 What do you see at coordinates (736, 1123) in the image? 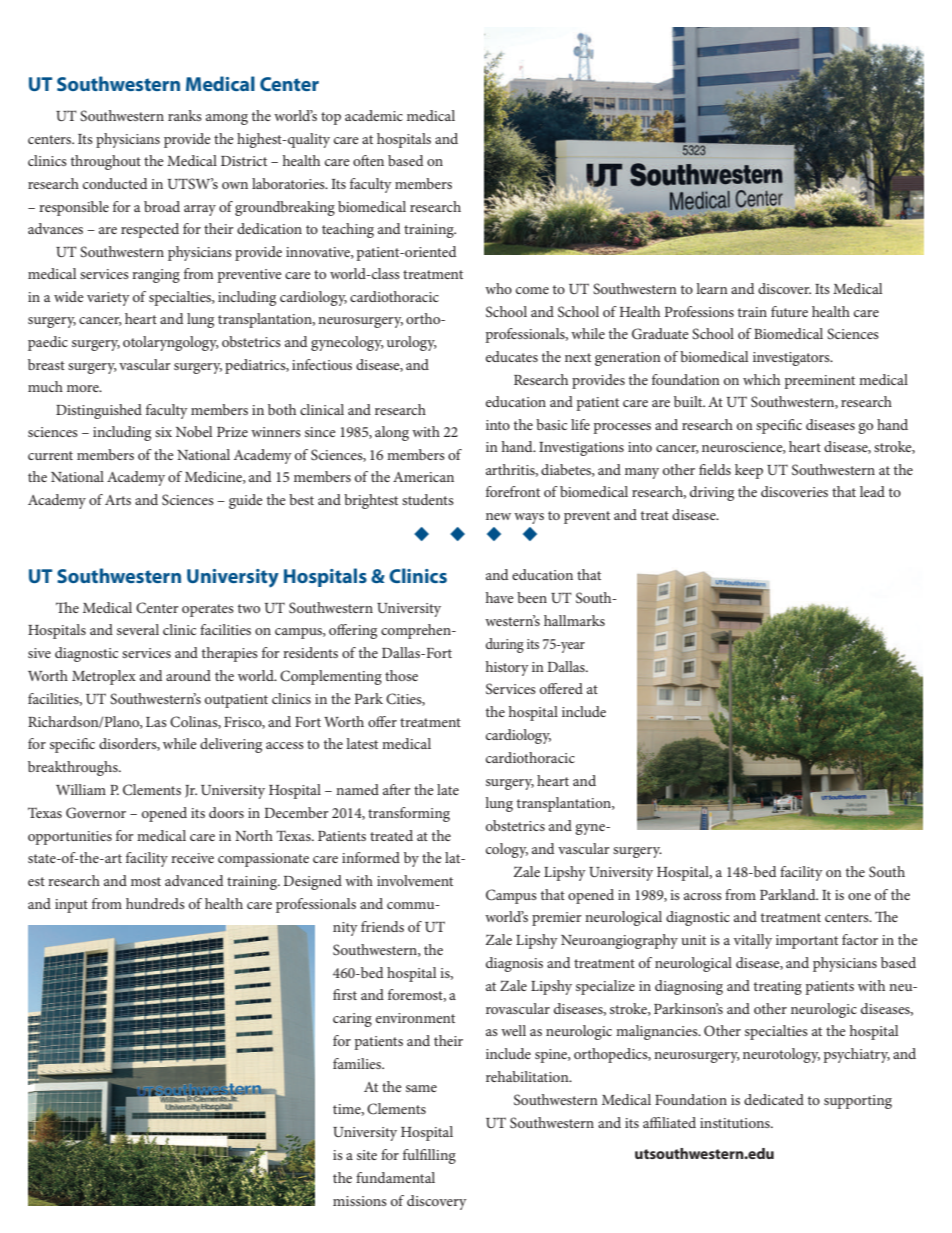
I see `institutions` at bounding box center [736, 1123].
